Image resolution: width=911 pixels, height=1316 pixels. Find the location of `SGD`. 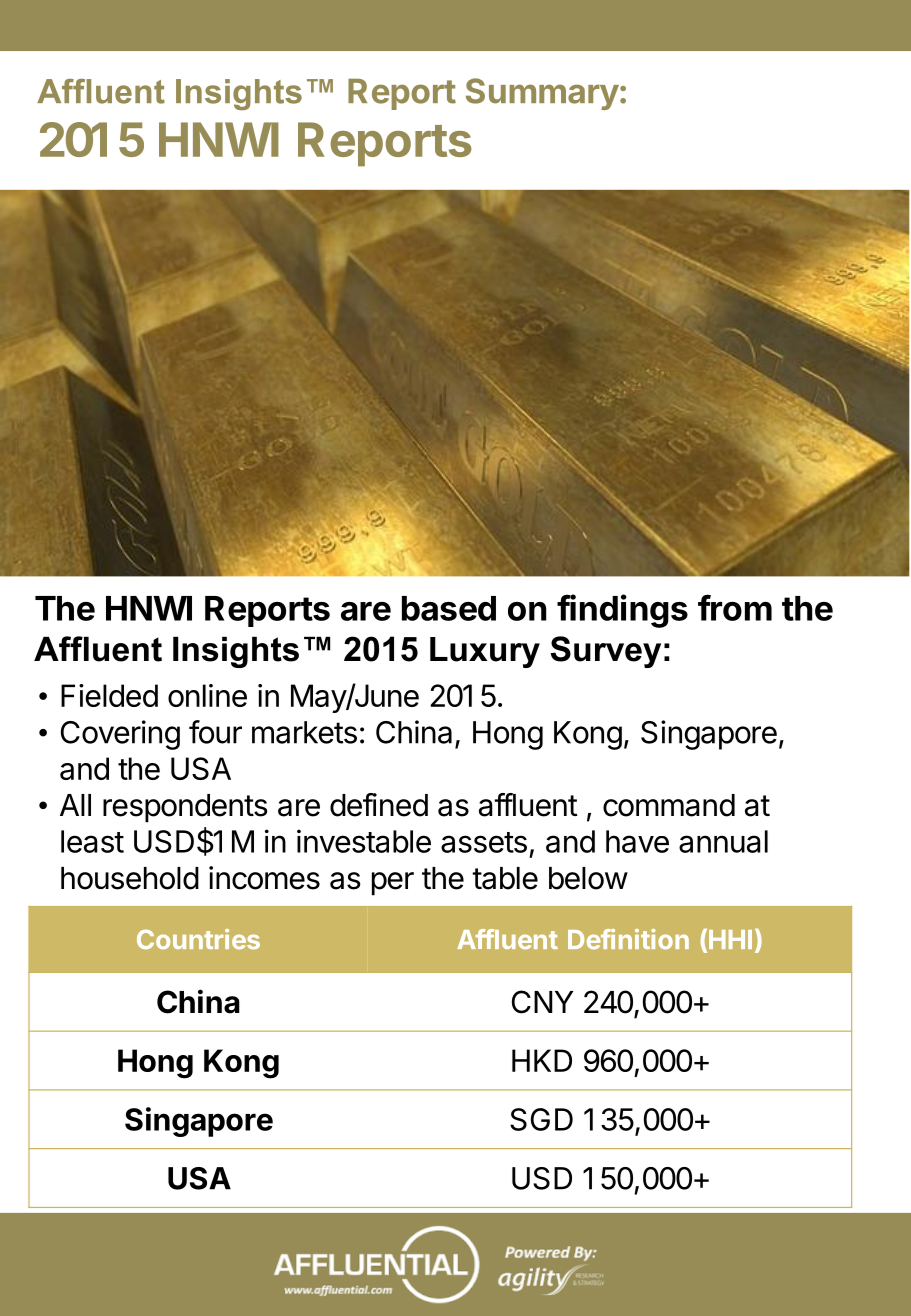

SGD is located at coordinates (541, 1119).
